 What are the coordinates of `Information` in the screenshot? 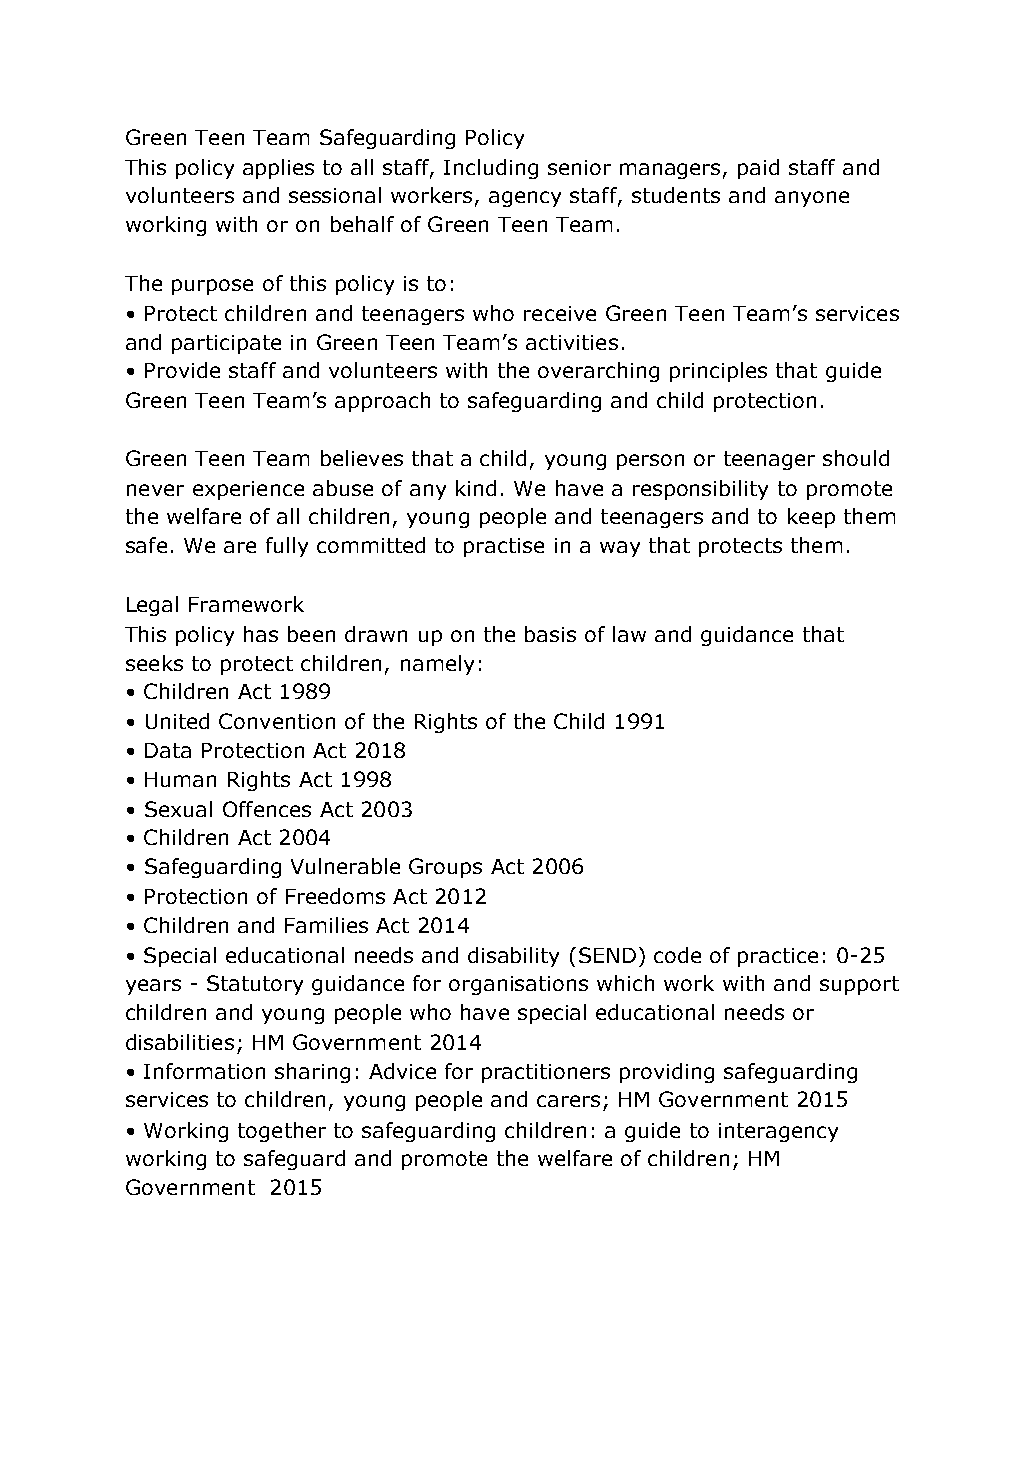 It's located at (204, 1071).
